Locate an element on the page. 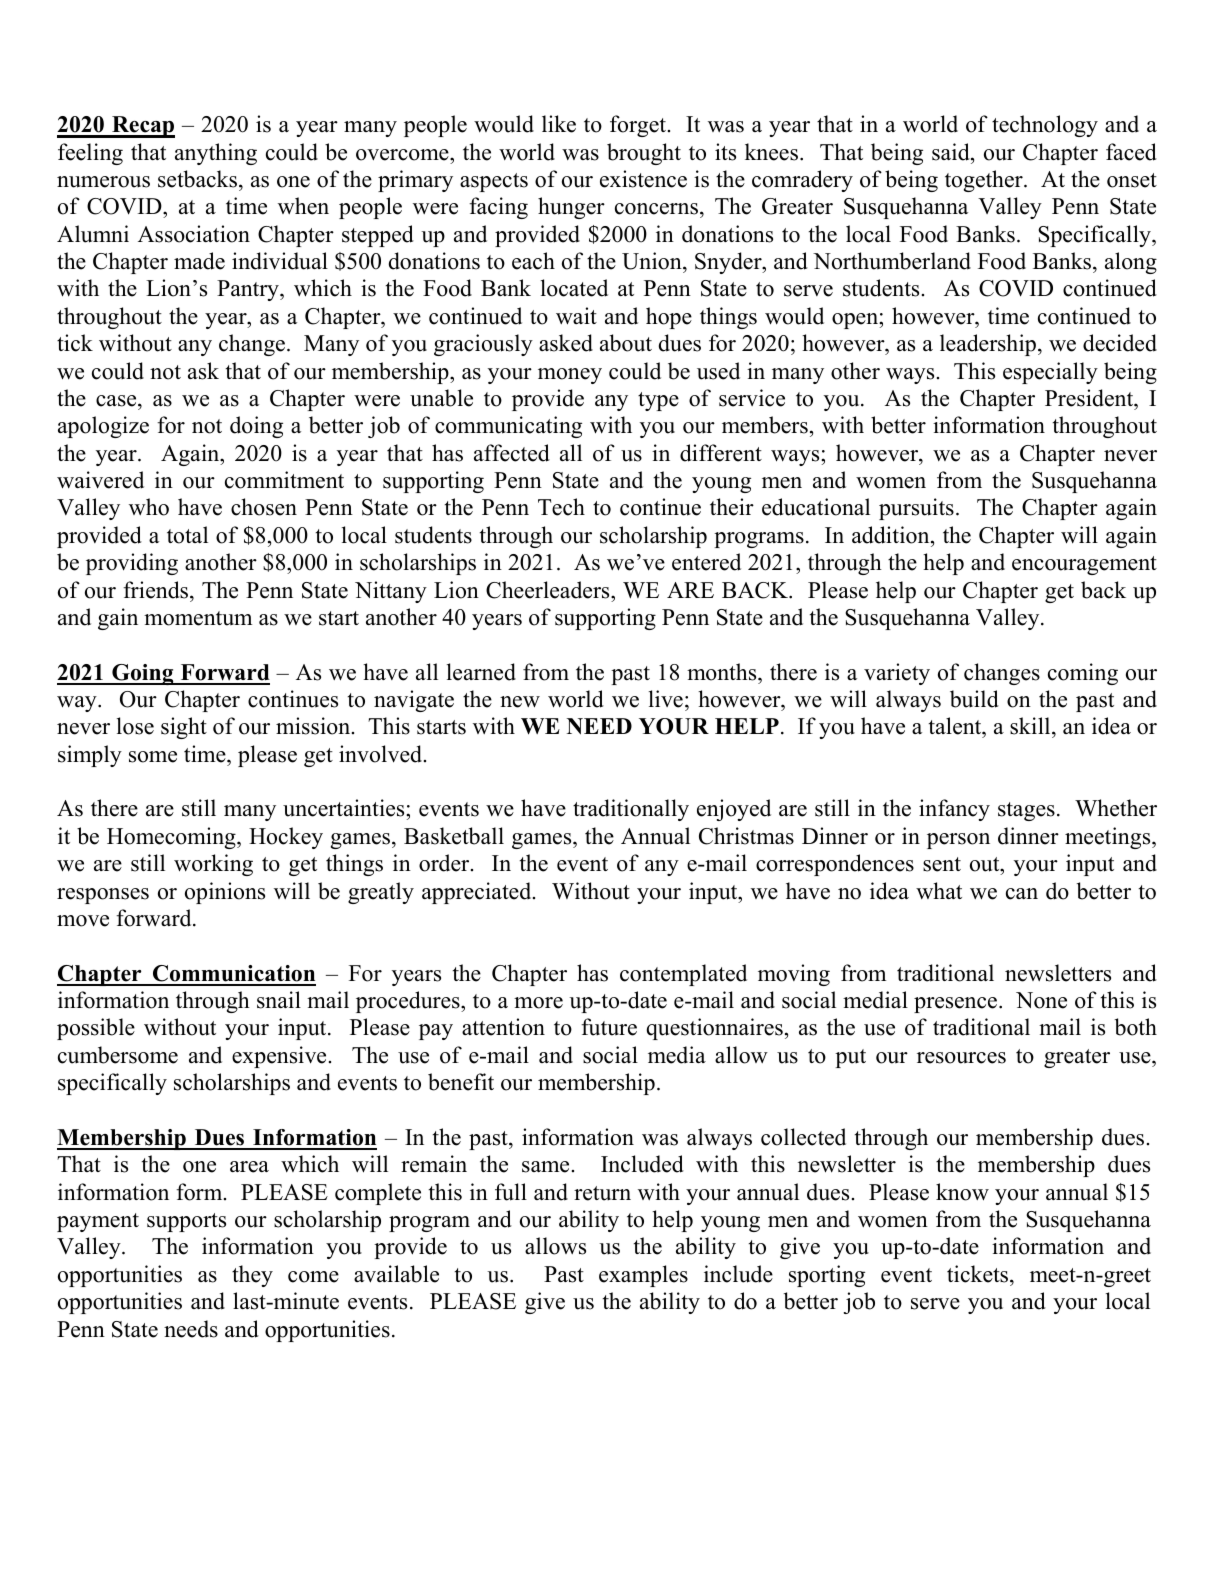  anything is located at coordinates (216, 154).
